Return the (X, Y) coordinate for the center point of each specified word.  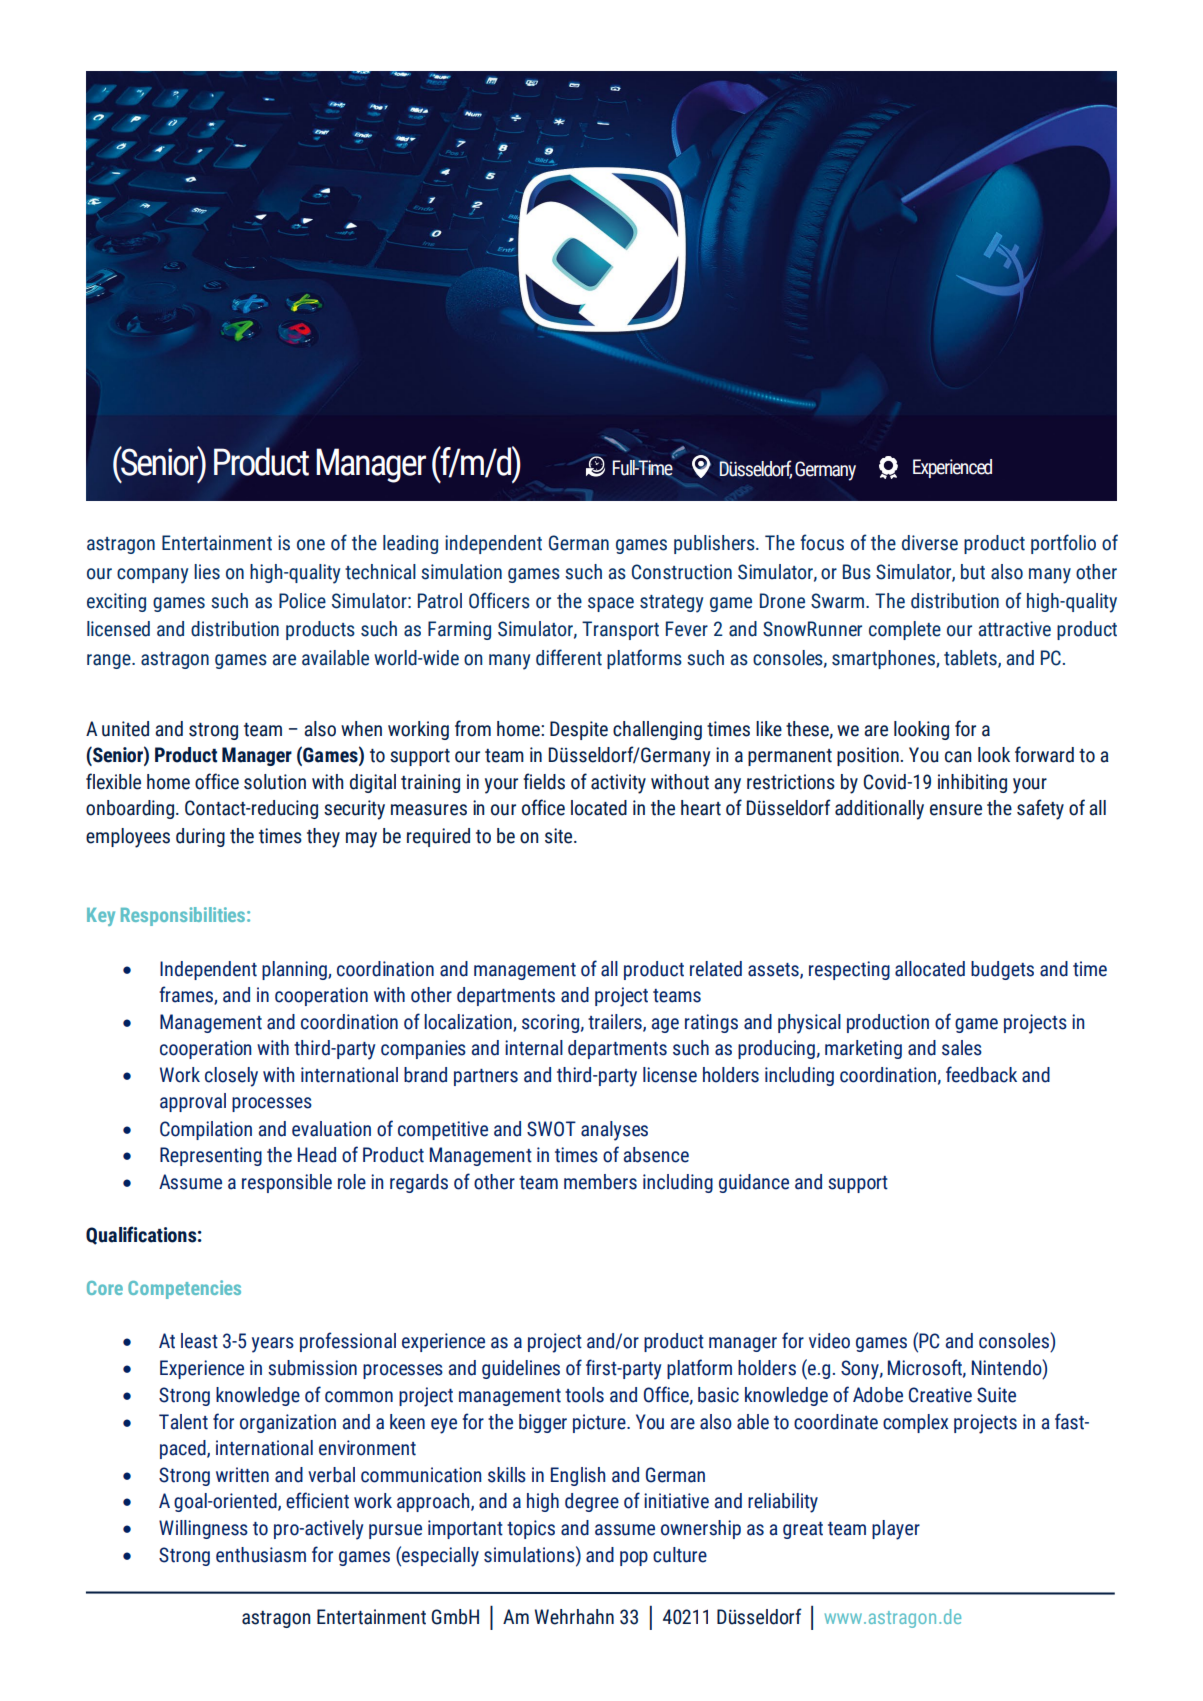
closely (231, 1077)
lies (207, 572)
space (611, 604)
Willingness (203, 1529)
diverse (930, 543)
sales (962, 1048)
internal (534, 1048)
